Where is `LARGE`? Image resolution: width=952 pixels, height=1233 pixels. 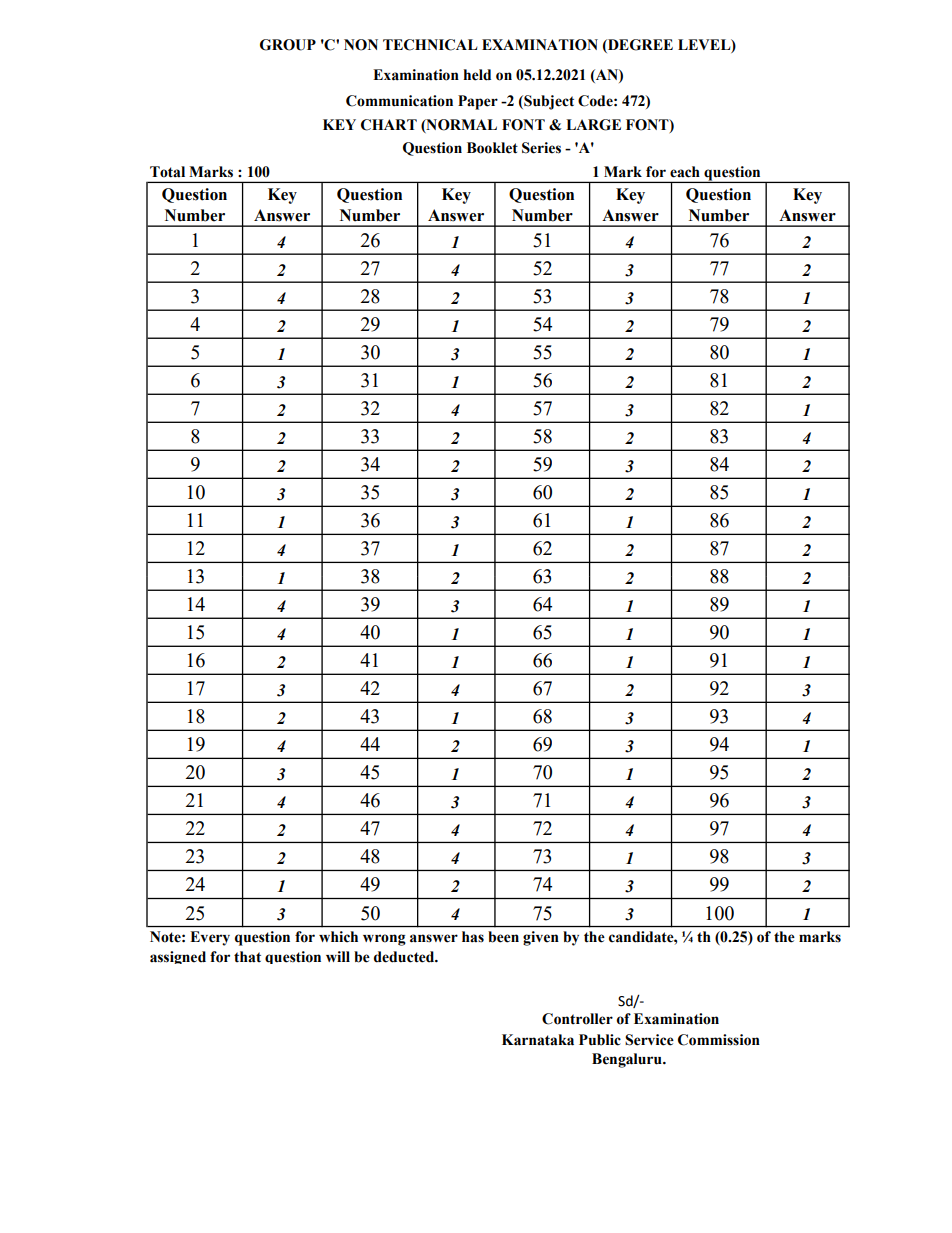 LARGE is located at coordinates (593, 125).
